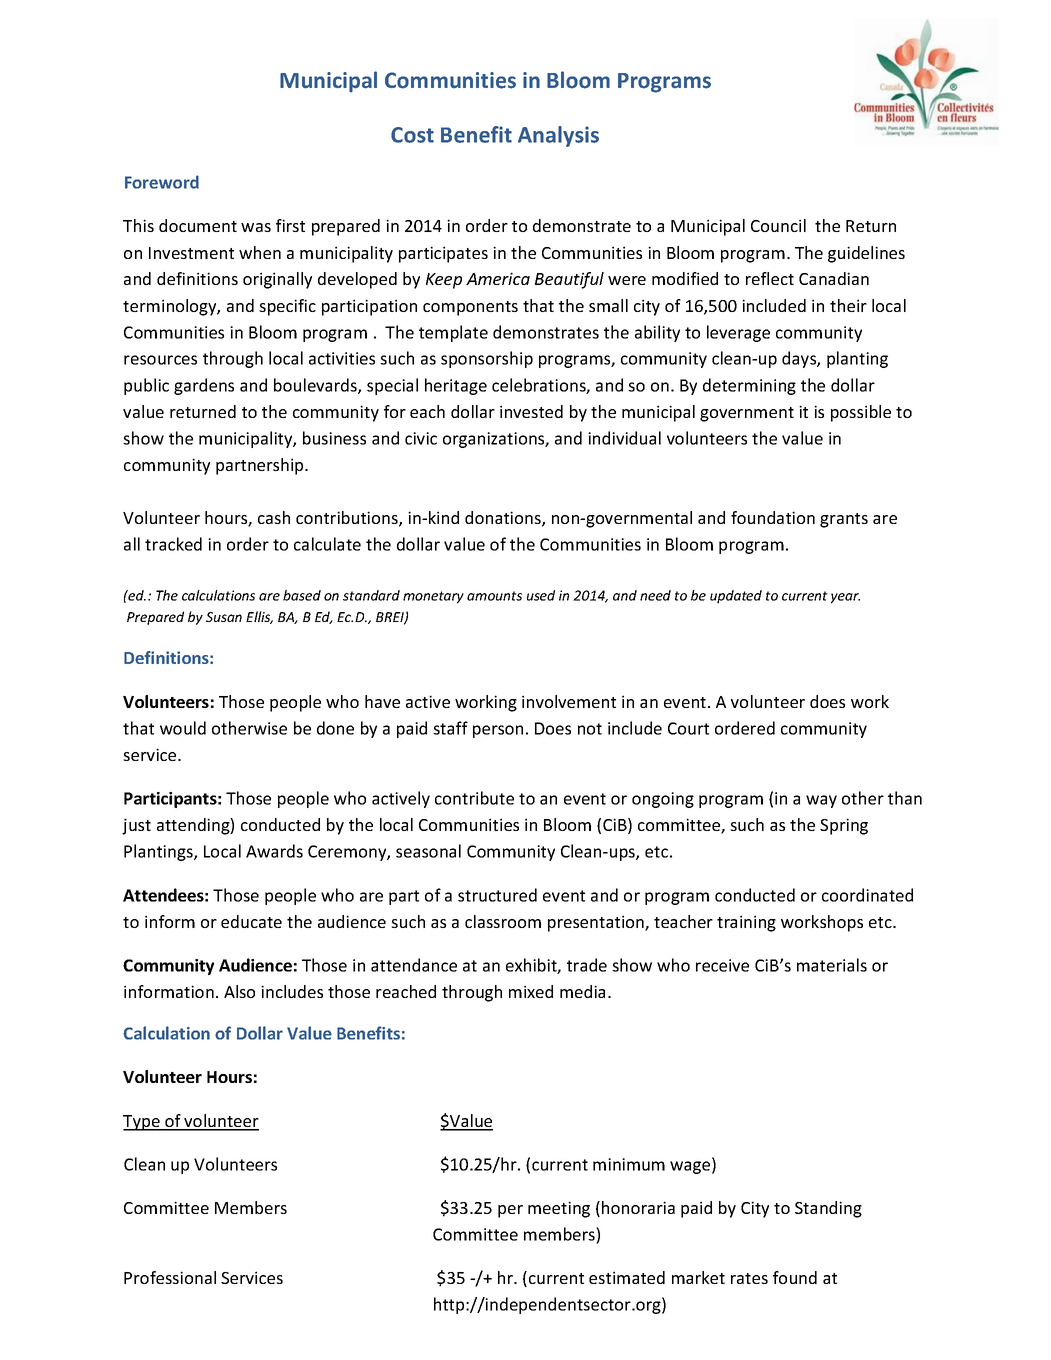 Image resolution: width=1051 pixels, height=1360 pixels. I want to click on Analysis, so click(558, 136).
